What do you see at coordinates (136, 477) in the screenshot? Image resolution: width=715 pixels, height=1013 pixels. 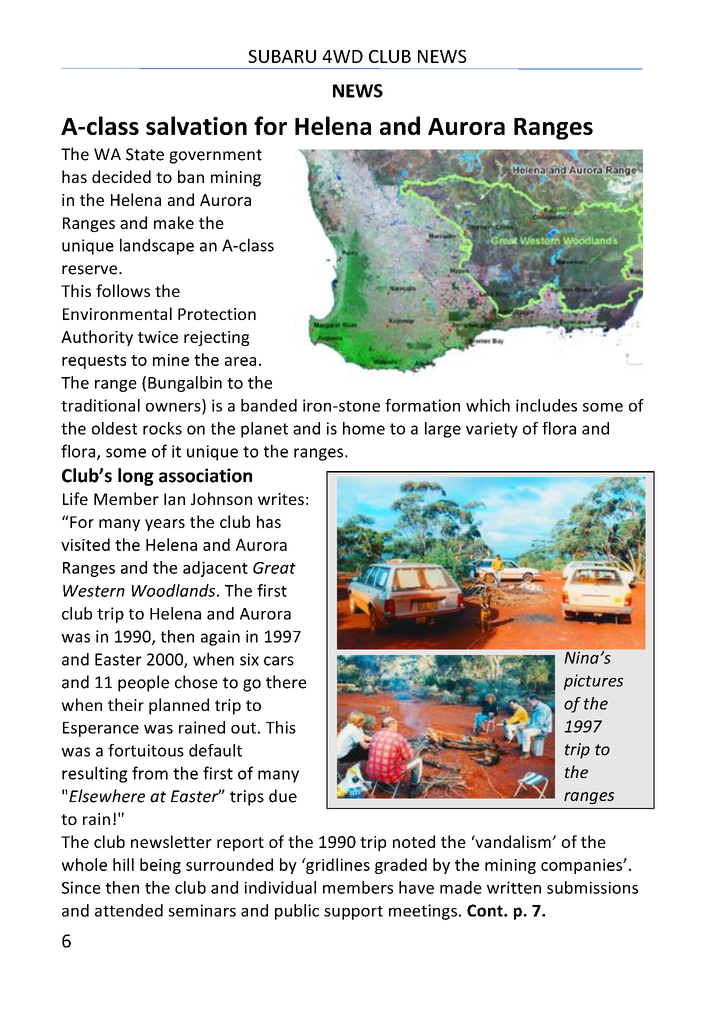 I see `long` at bounding box center [136, 477].
